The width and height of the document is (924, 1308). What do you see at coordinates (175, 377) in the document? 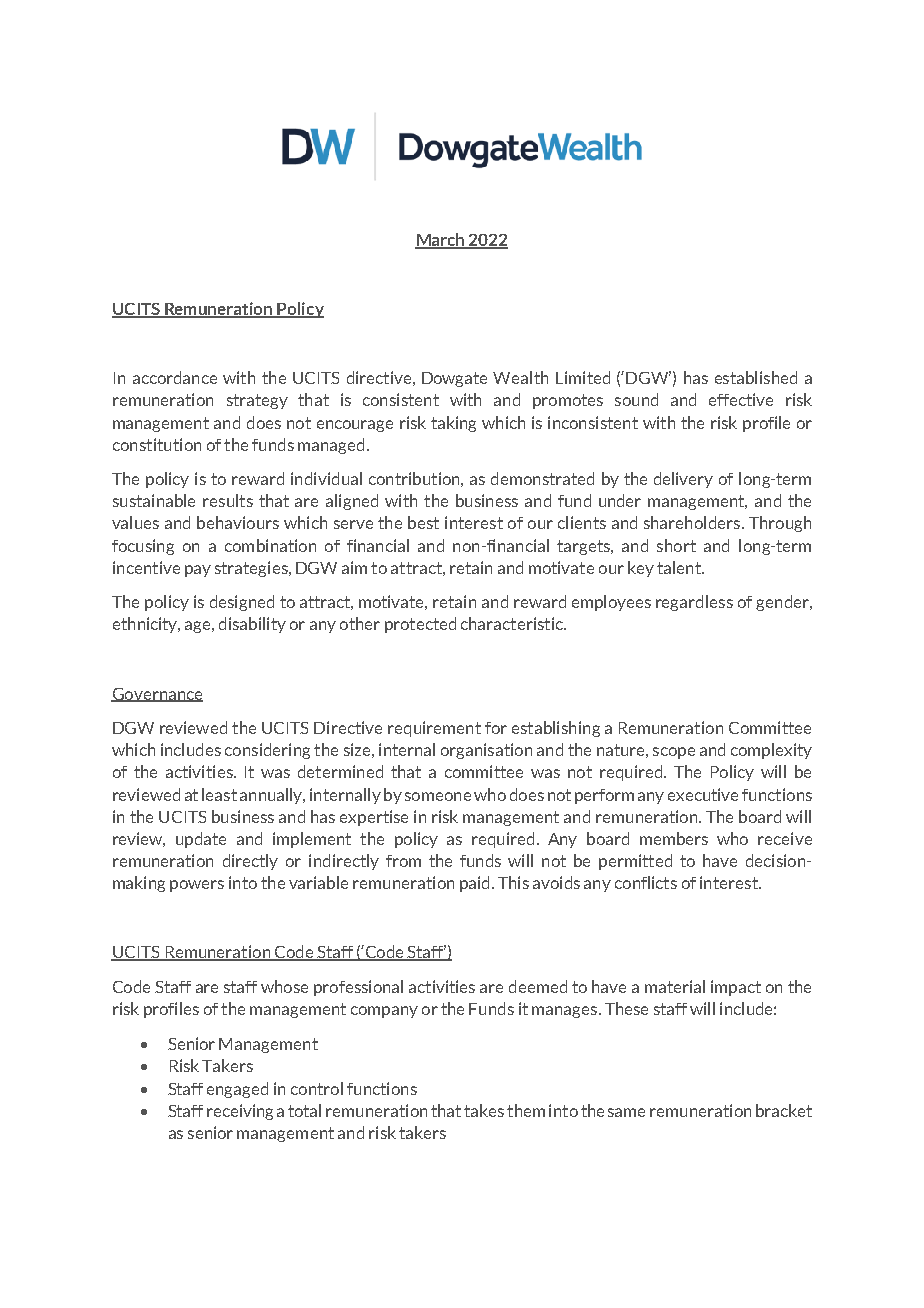
I see `accordance` at bounding box center [175, 377].
